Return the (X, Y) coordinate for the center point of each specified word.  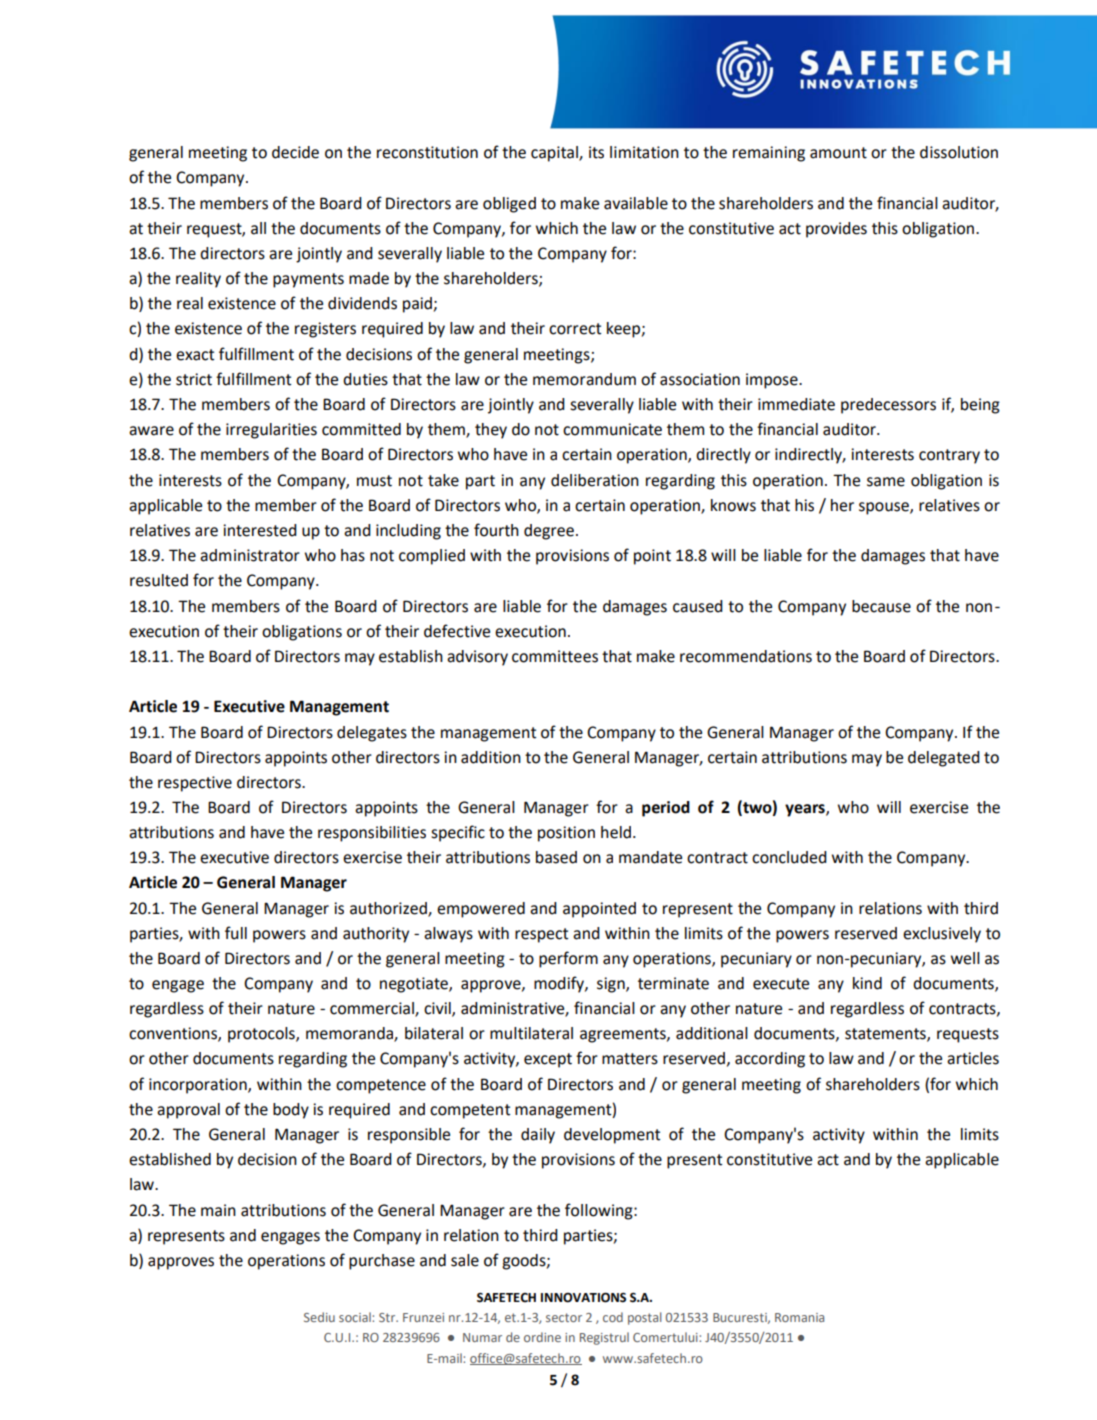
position (566, 834)
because (881, 606)
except (548, 1060)
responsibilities (372, 834)
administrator (250, 555)
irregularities (271, 431)
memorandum (584, 379)
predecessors (888, 406)
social (356, 1317)
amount (838, 153)
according (770, 1060)
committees (555, 656)
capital (555, 154)
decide (295, 152)
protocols (262, 1035)
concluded (789, 857)
